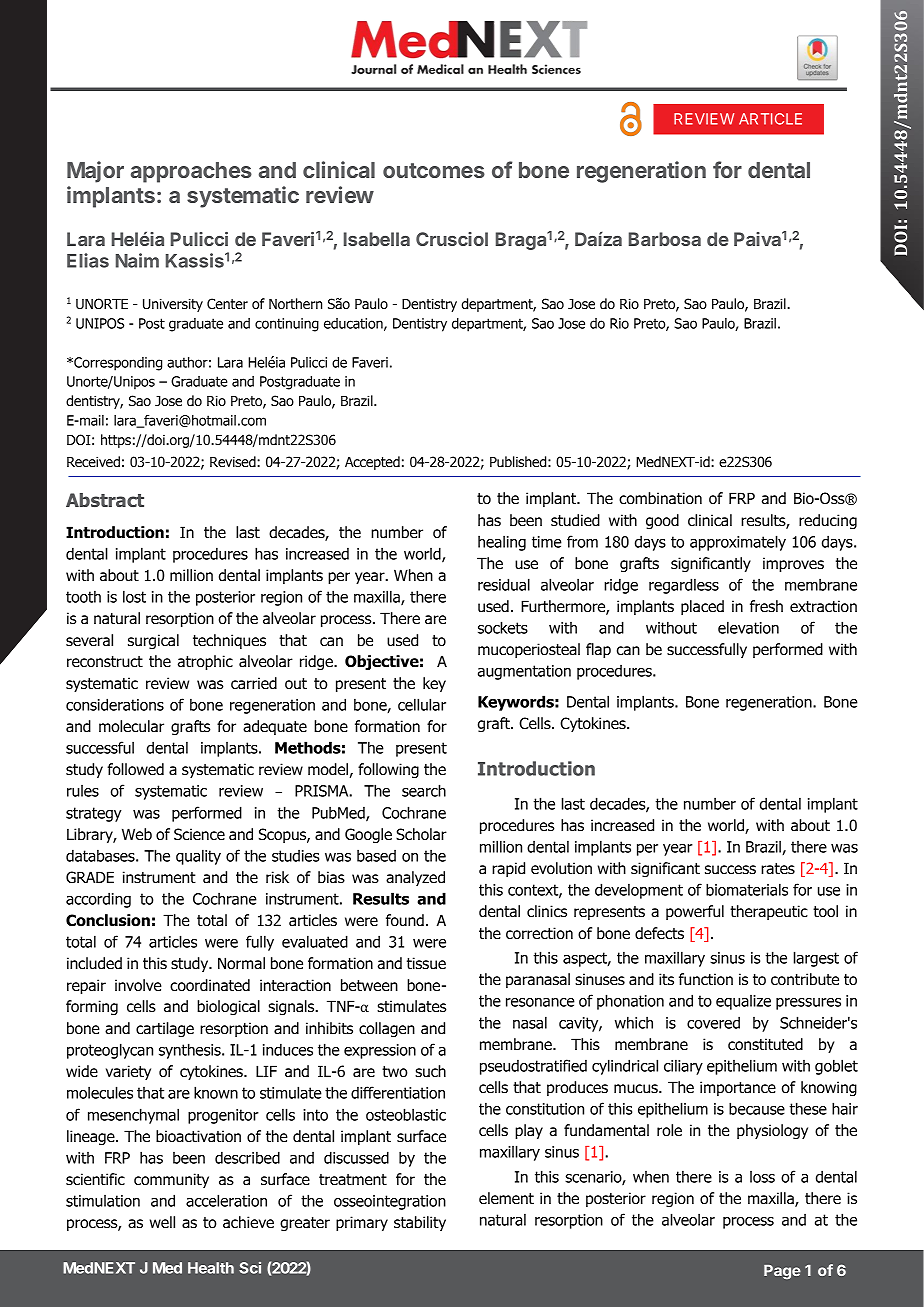  I want to click on analyzed, so click(415, 878).
